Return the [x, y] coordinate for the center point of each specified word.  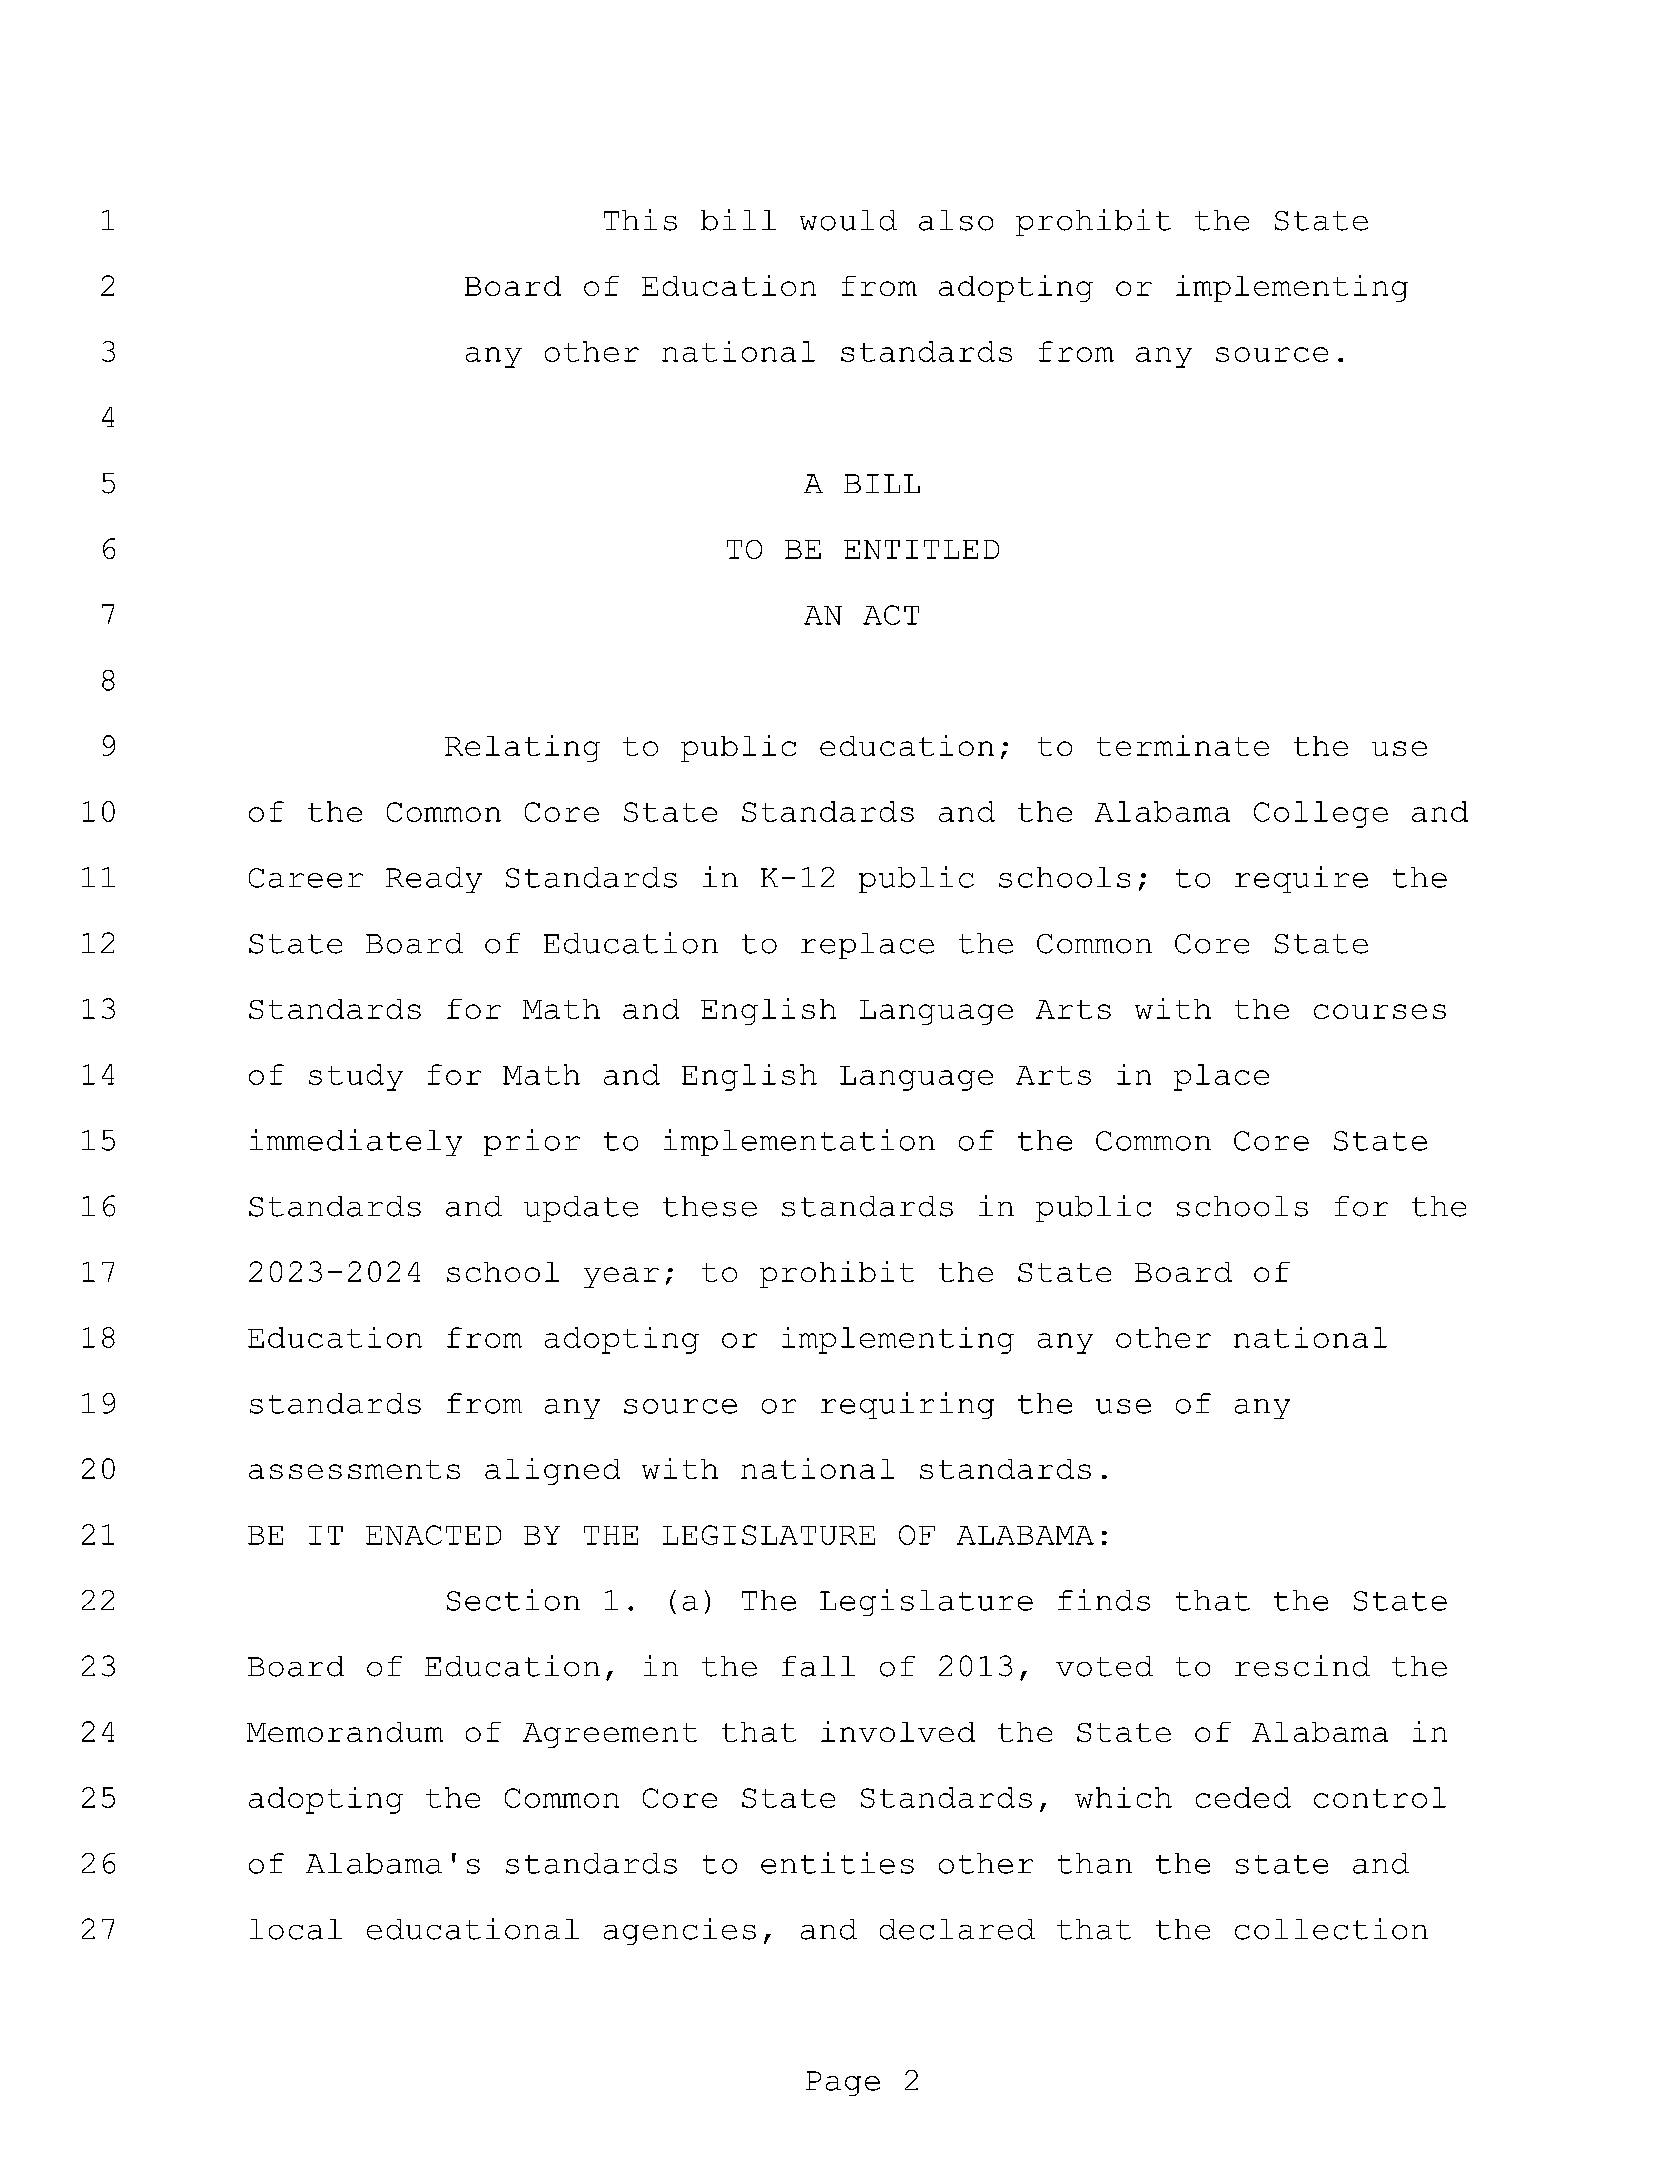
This [640, 220]
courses [1380, 1011]
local [296, 1929]
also [956, 220]
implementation [799, 1142]
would [848, 220]
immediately [356, 1142]
